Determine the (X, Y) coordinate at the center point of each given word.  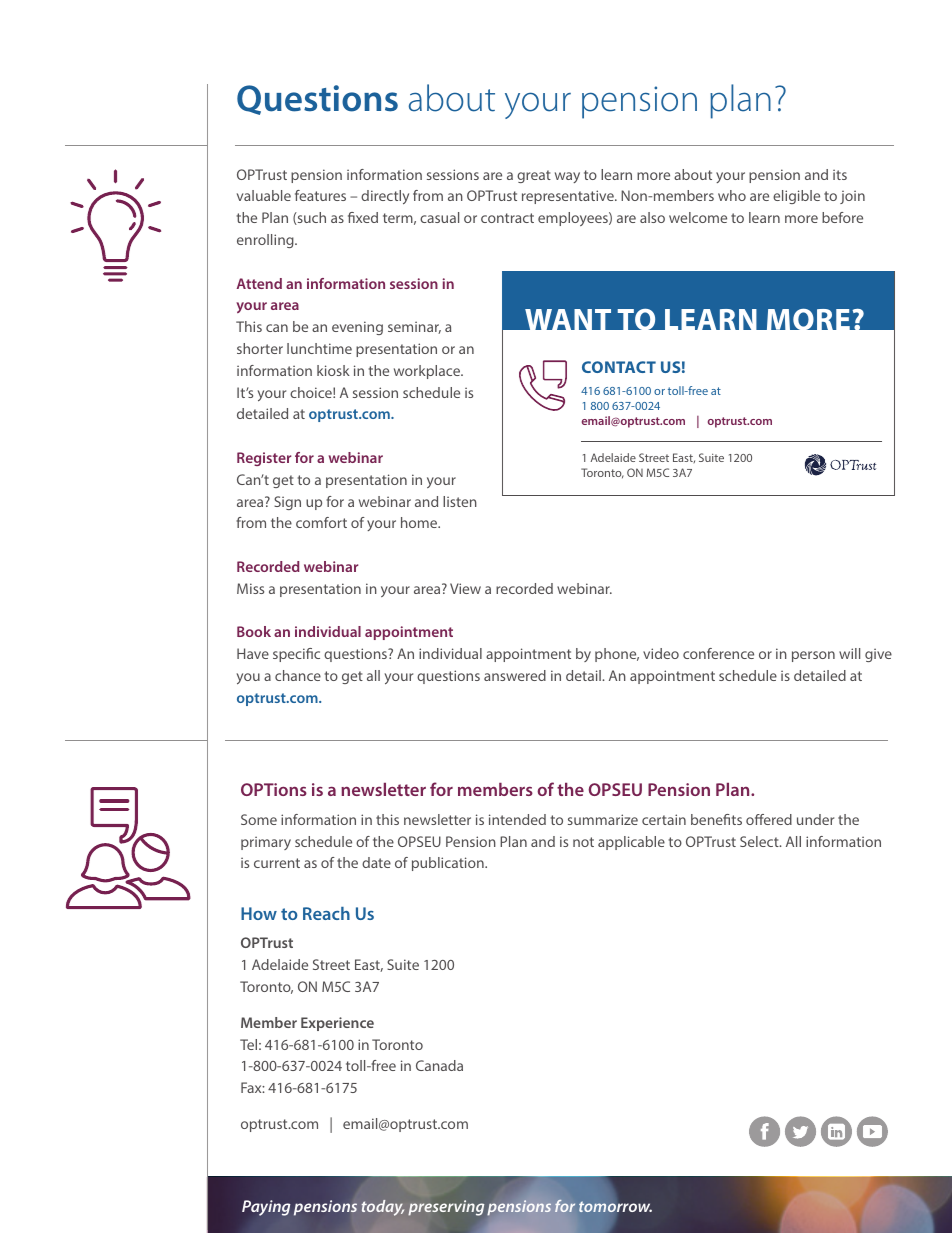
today (383, 1208)
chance (298, 675)
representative (569, 197)
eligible (796, 197)
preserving (446, 1208)
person (813, 656)
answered (515, 675)
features (320, 195)
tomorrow (615, 1206)
